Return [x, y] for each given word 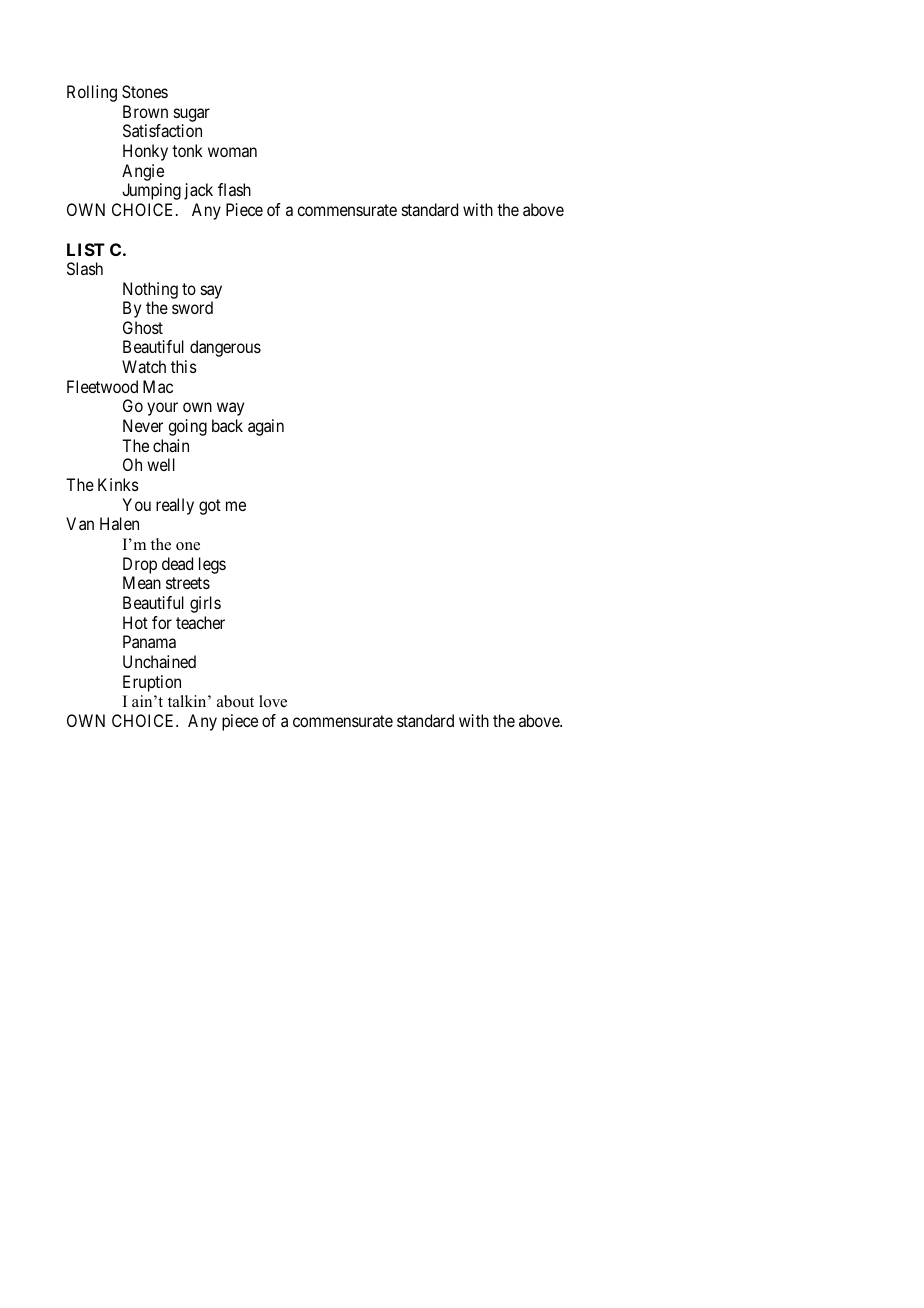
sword [192, 307]
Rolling [92, 93]
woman [232, 152]
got [210, 507]
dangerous [225, 348]
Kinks [118, 484]
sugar [192, 115]
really [175, 506]
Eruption [152, 683]
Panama [149, 641]
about [235, 701]
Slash [85, 268]
